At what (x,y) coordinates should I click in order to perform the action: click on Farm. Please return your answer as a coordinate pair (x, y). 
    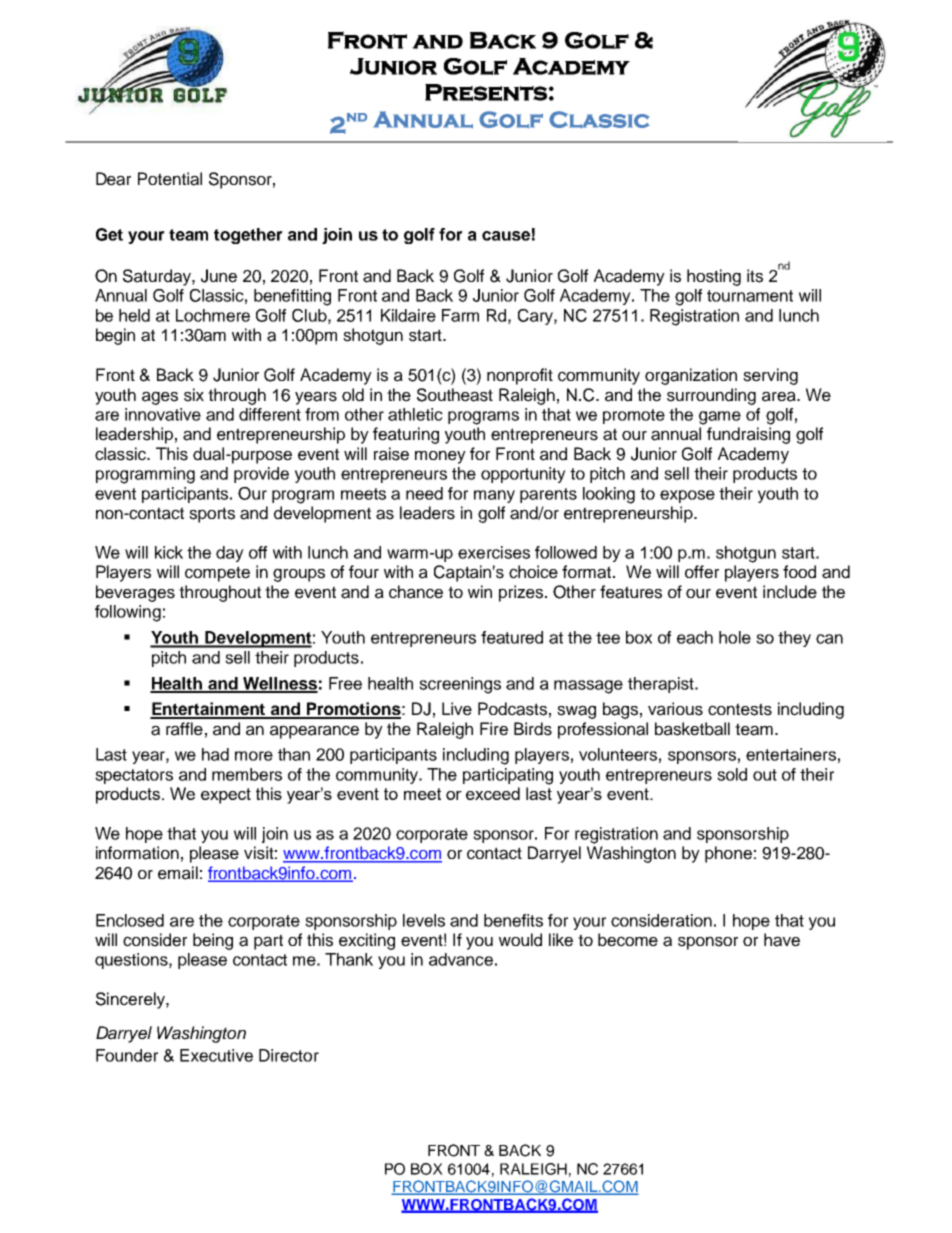
    Looking at the image, I should click on (460, 315).
